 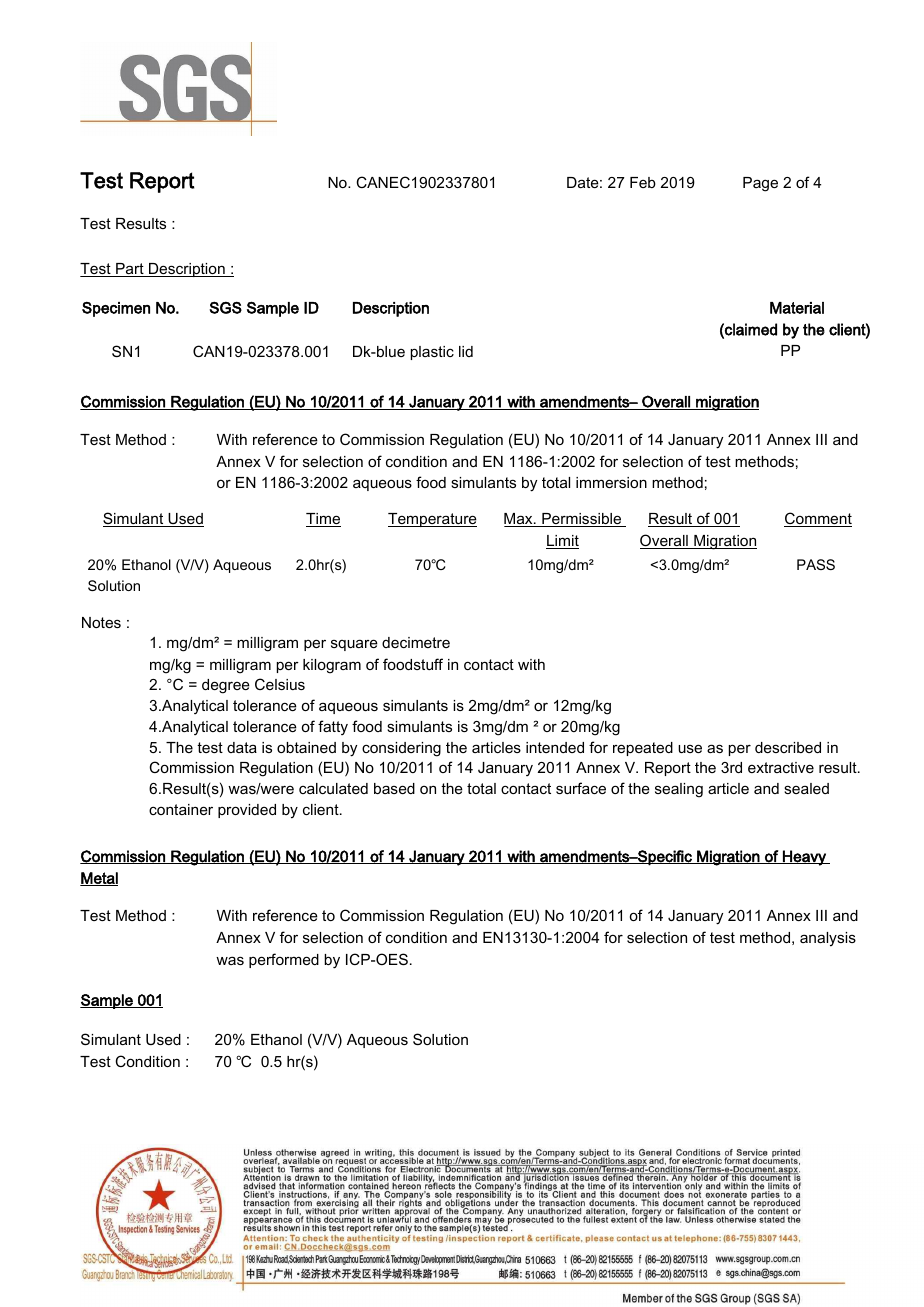 What do you see at coordinates (401, 749) in the screenshot?
I see `considering` at bounding box center [401, 749].
